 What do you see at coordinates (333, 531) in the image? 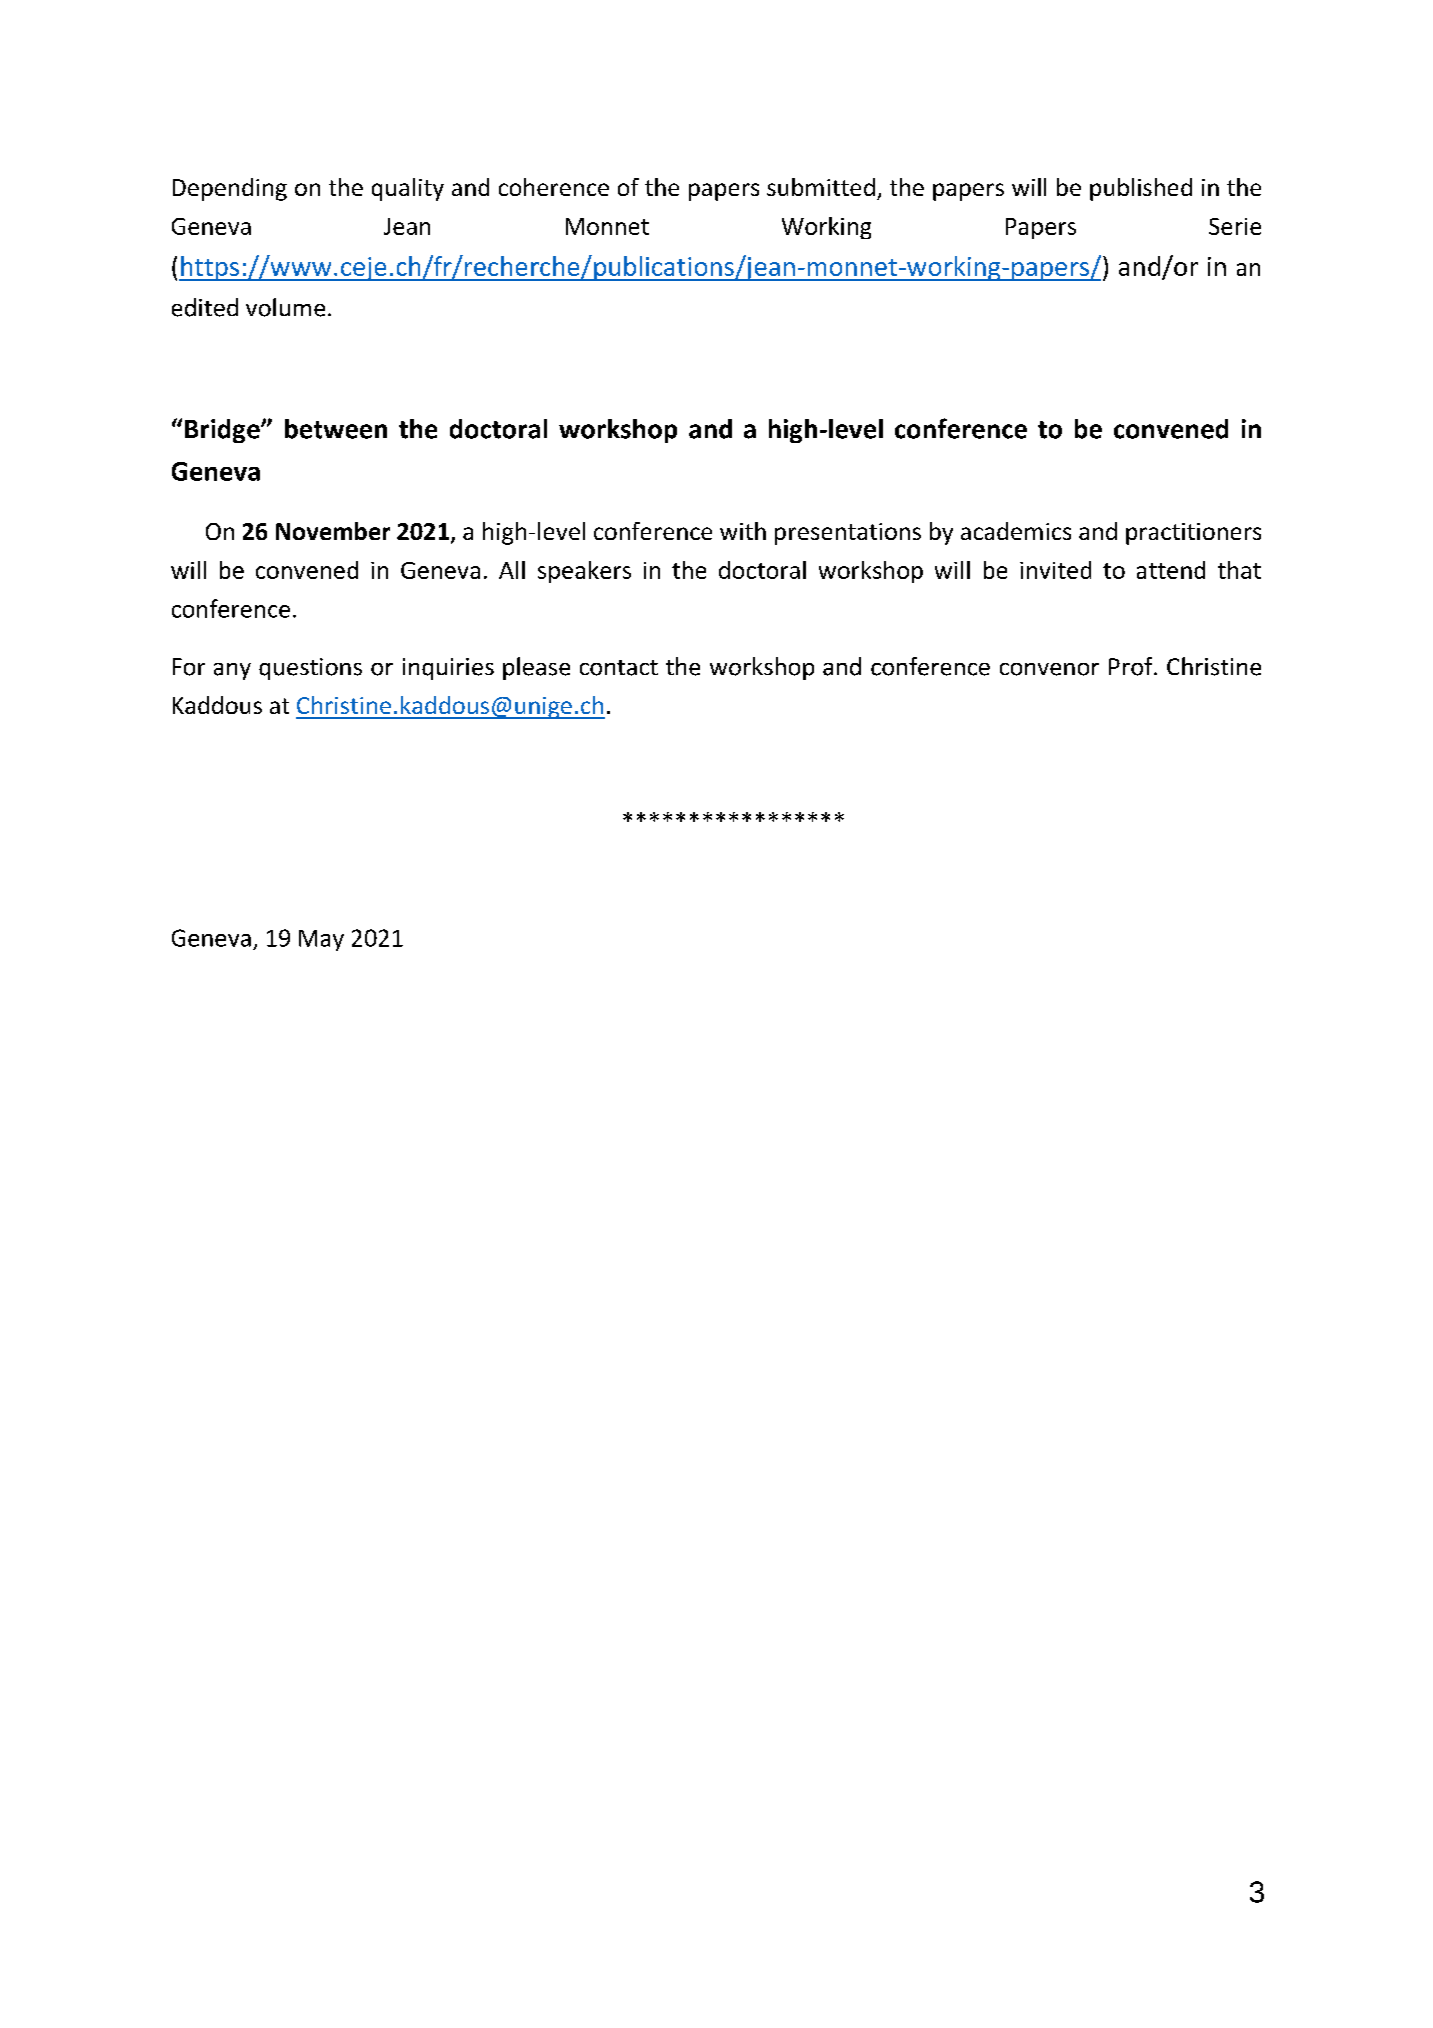
I see `November` at bounding box center [333, 531].
